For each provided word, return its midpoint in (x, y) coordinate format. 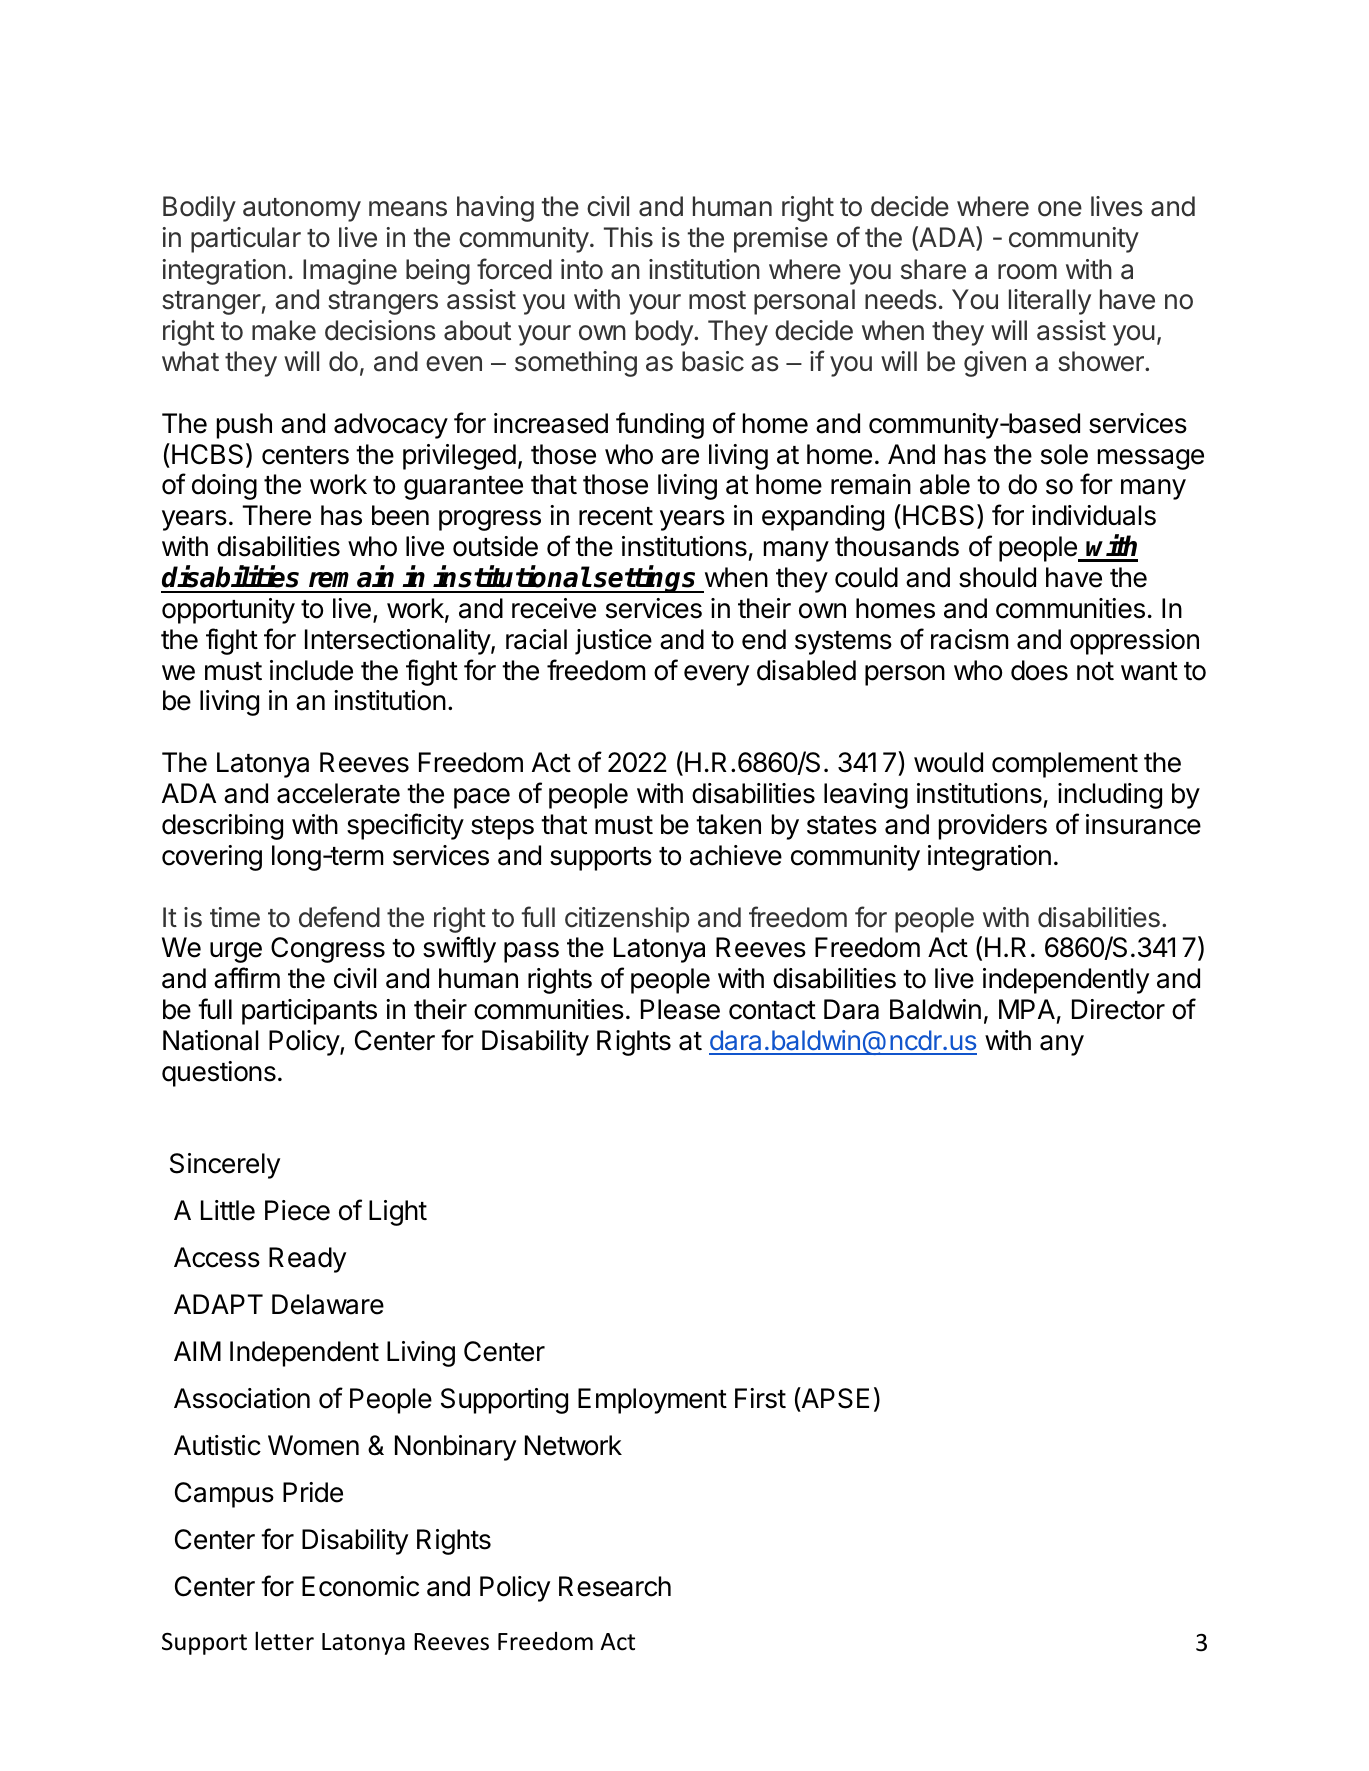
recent (616, 516)
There (276, 515)
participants (309, 1012)
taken (728, 824)
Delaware (328, 1304)
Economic (360, 1586)
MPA (1027, 1009)
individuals (1094, 515)
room (1027, 272)
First (760, 1398)
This (628, 237)
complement (1065, 765)
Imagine (350, 272)
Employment (652, 1401)
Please (680, 1009)
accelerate (338, 793)
